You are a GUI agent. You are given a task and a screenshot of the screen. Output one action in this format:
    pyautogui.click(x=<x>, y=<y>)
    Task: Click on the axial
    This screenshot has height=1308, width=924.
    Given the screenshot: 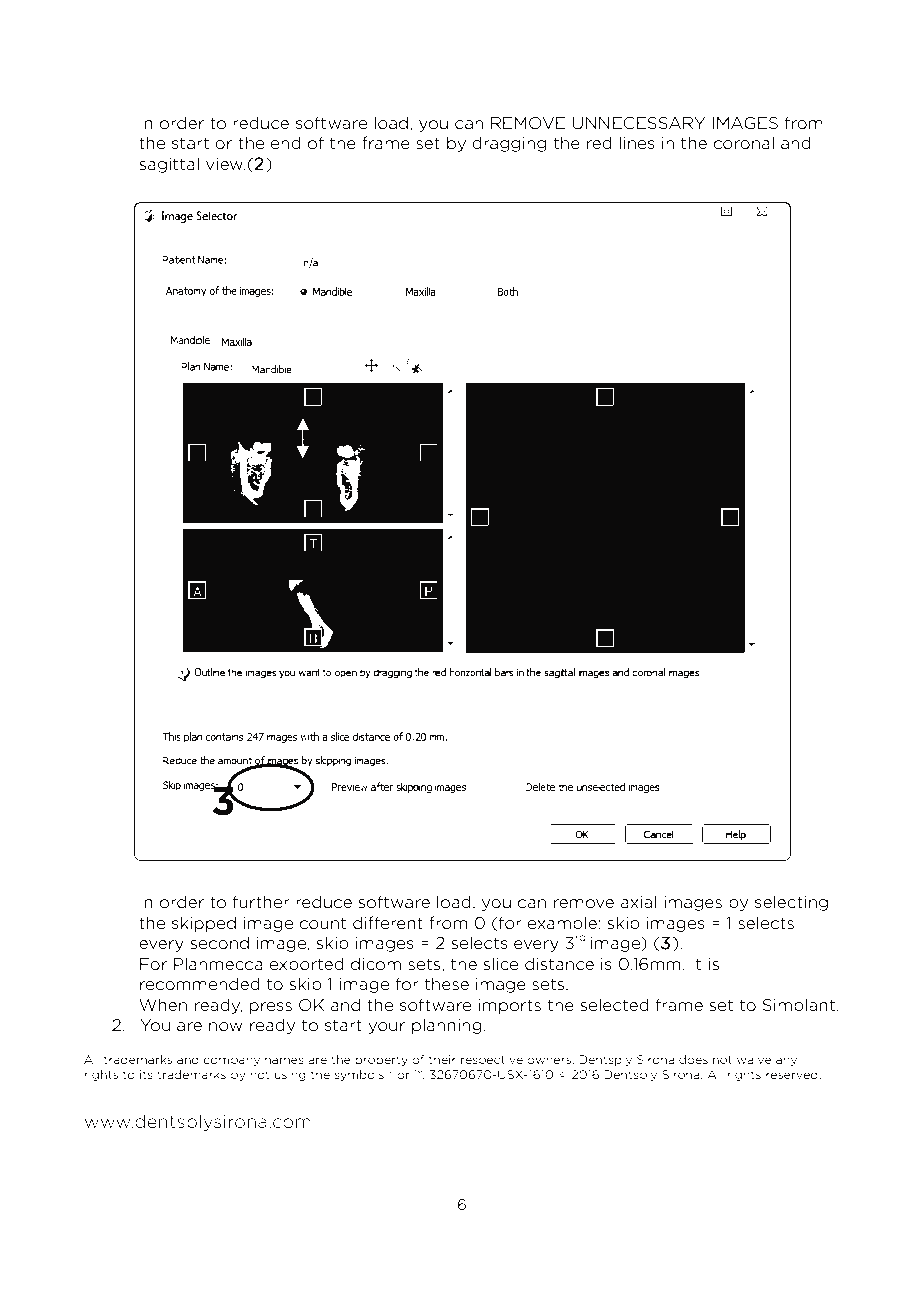 What is the action you would take?
    pyautogui.click(x=638, y=901)
